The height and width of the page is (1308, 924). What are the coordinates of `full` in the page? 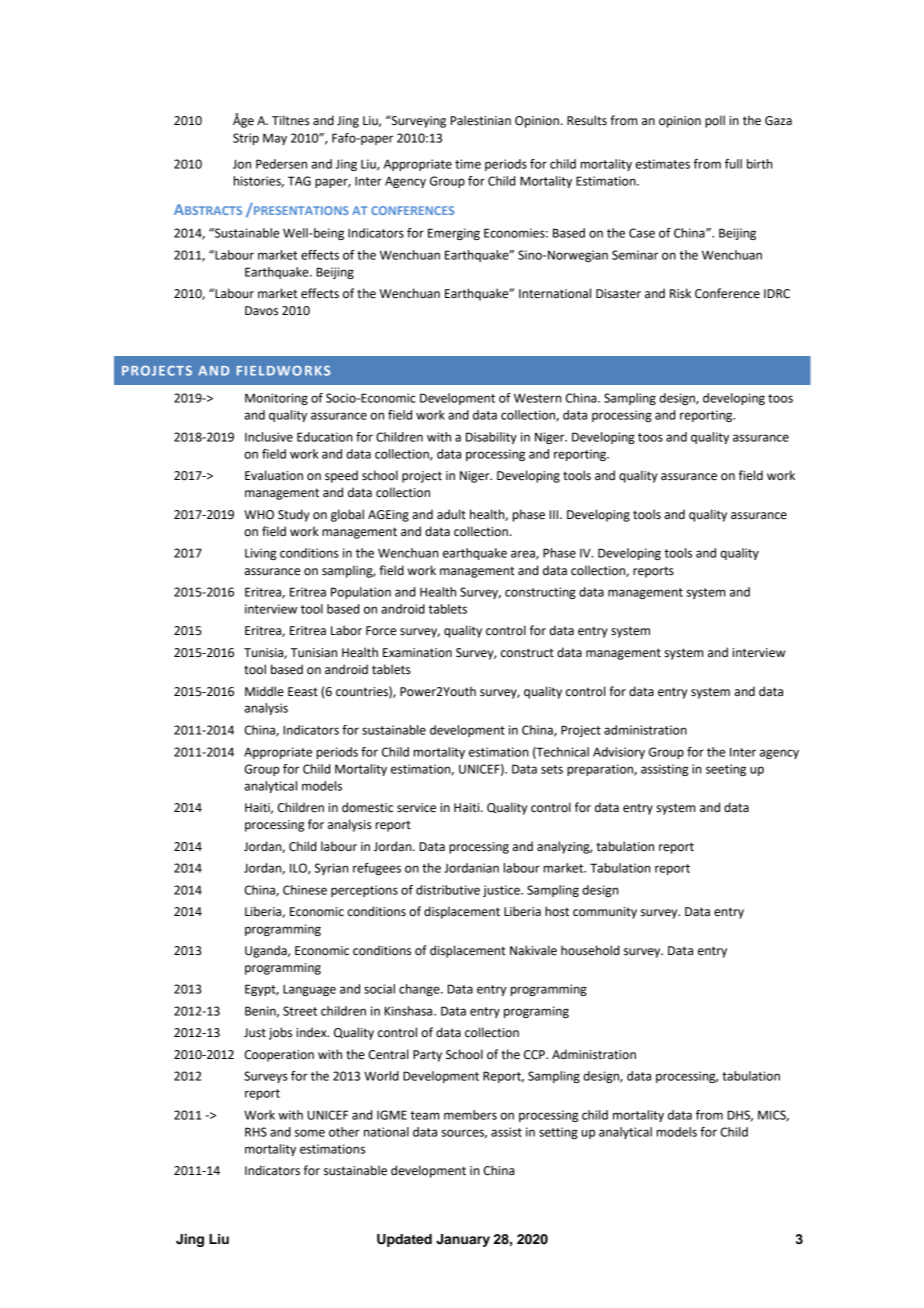 It's located at (733, 164).
